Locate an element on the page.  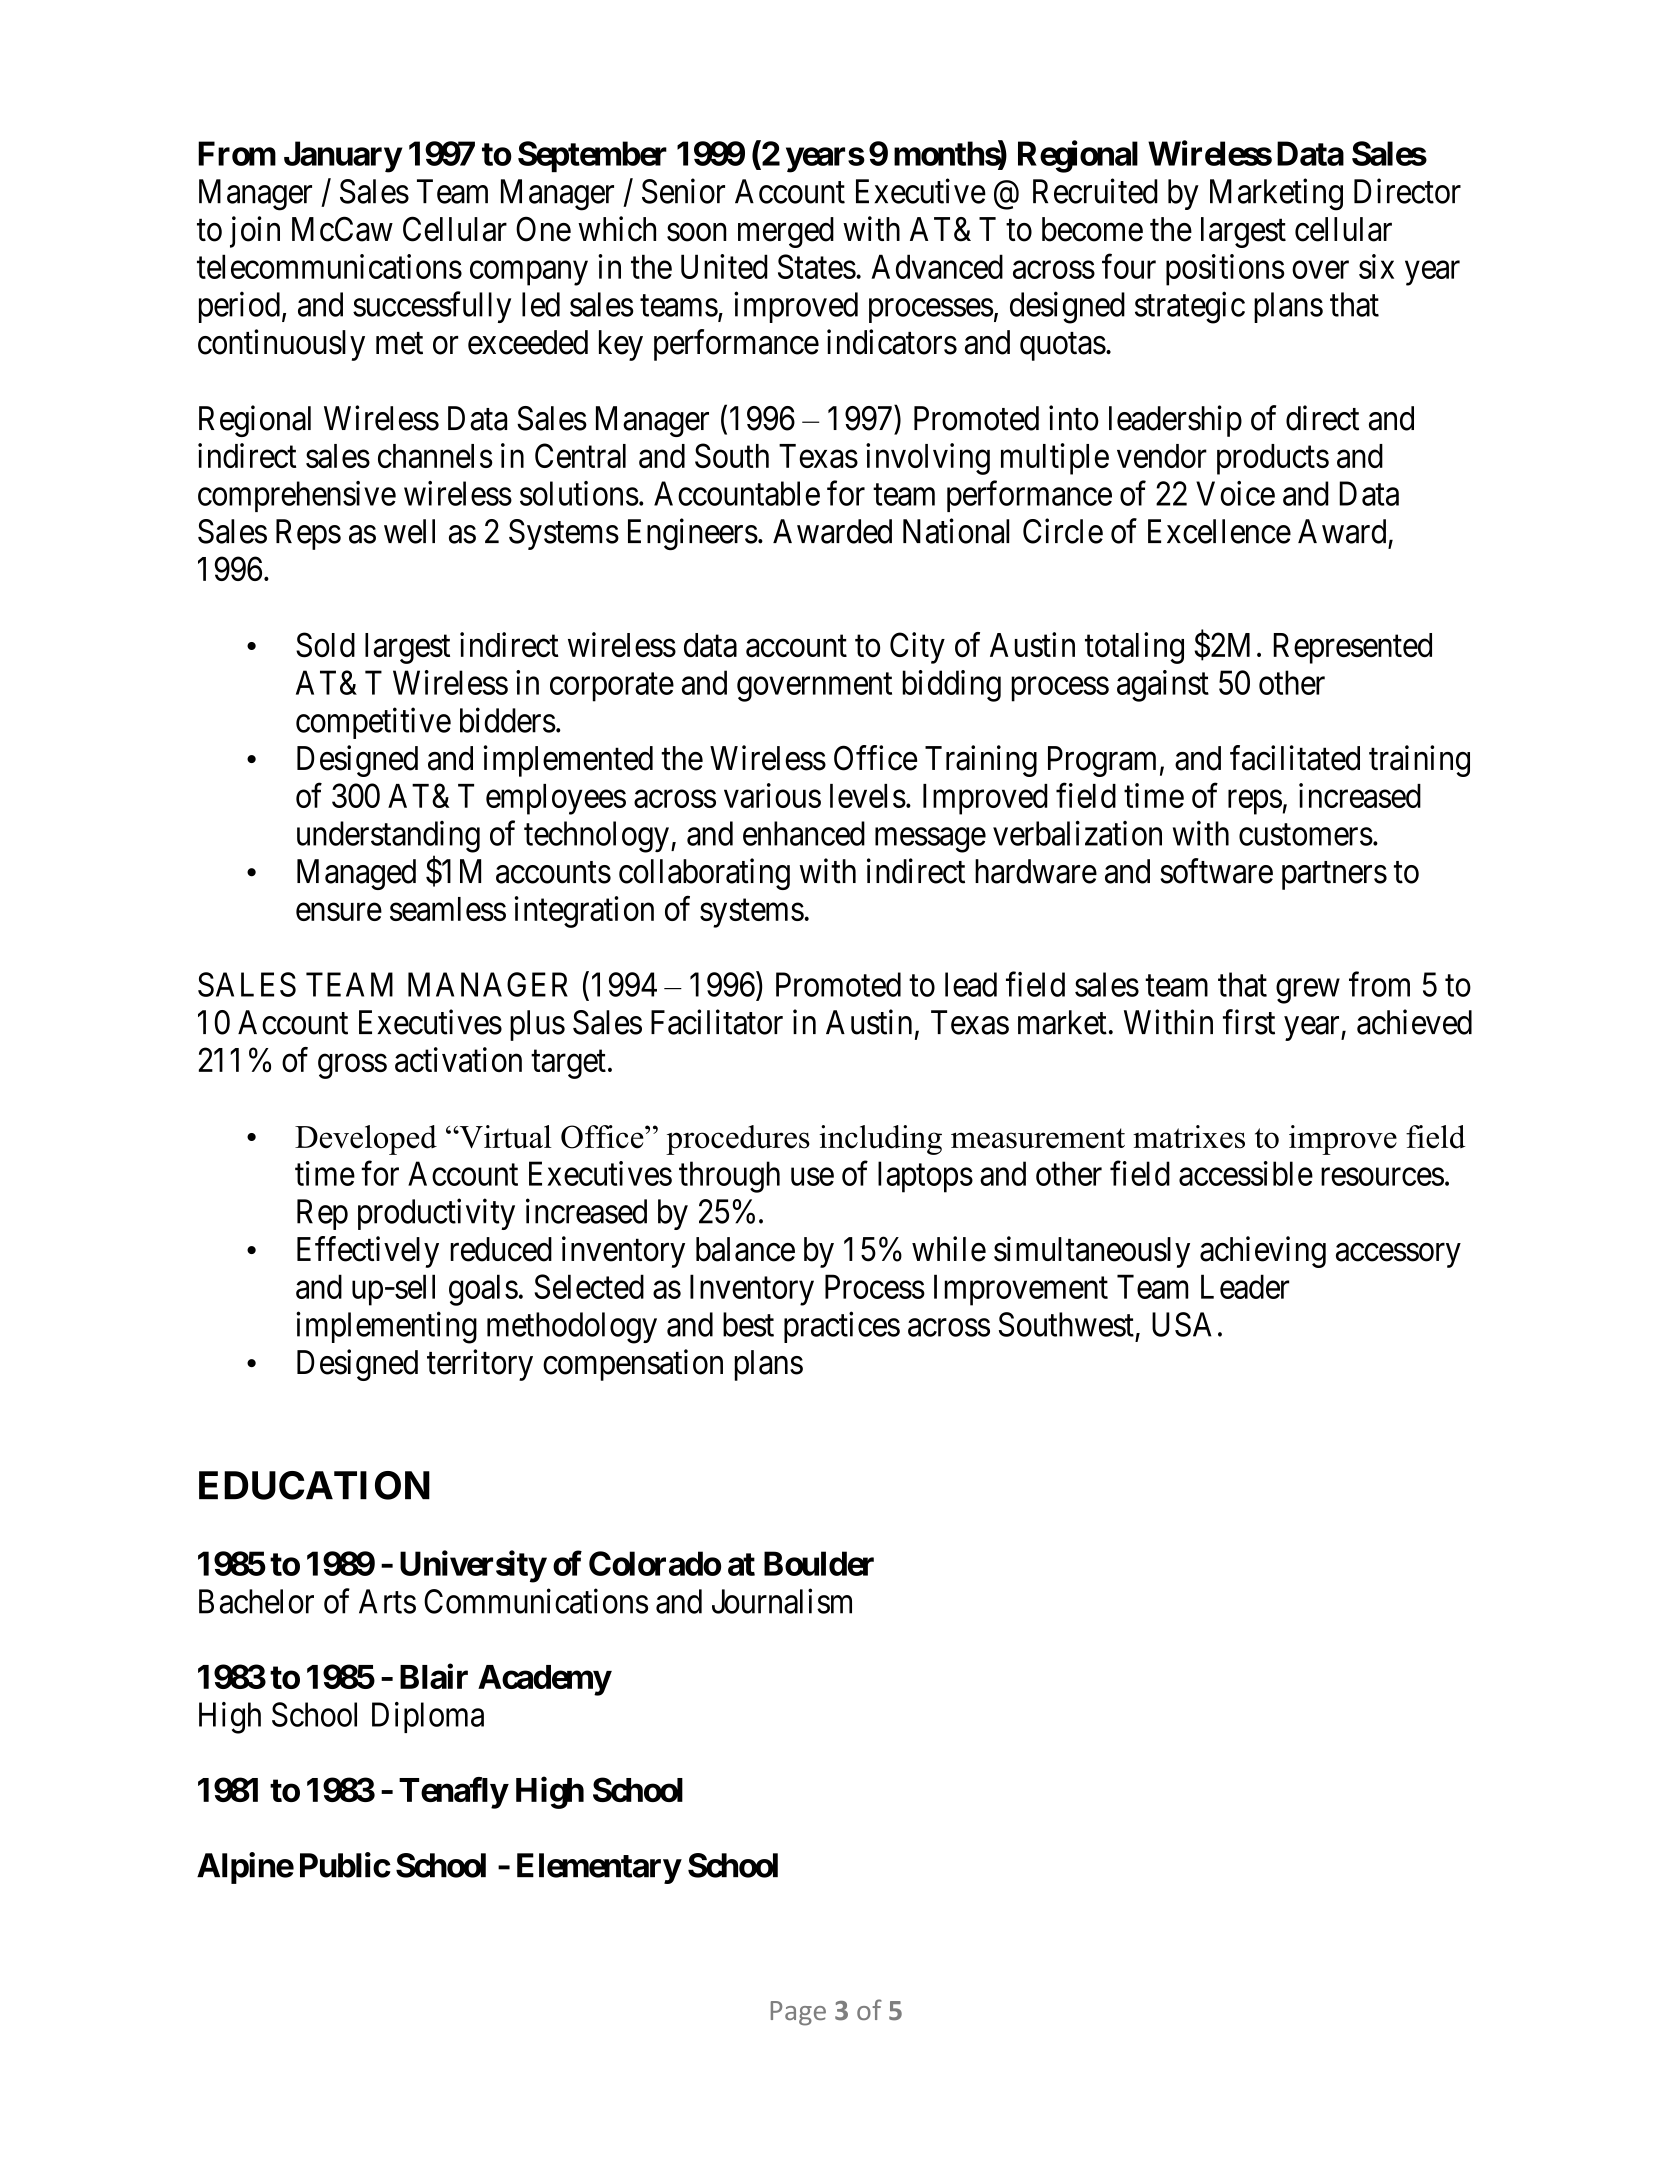
six is located at coordinates (1376, 266).
